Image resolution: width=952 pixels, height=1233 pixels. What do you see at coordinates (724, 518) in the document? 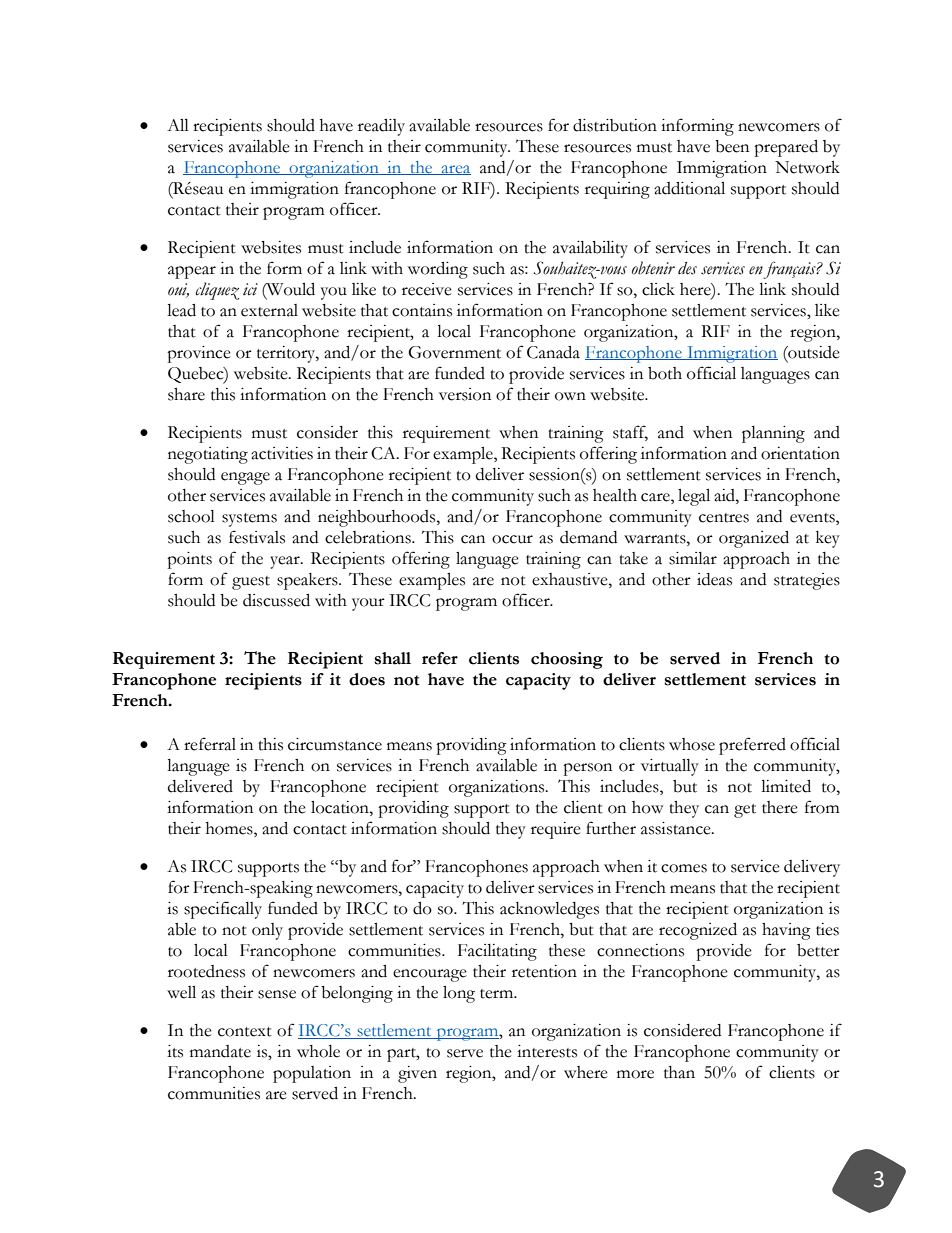
I see `centres` at bounding box center [724, 518].
